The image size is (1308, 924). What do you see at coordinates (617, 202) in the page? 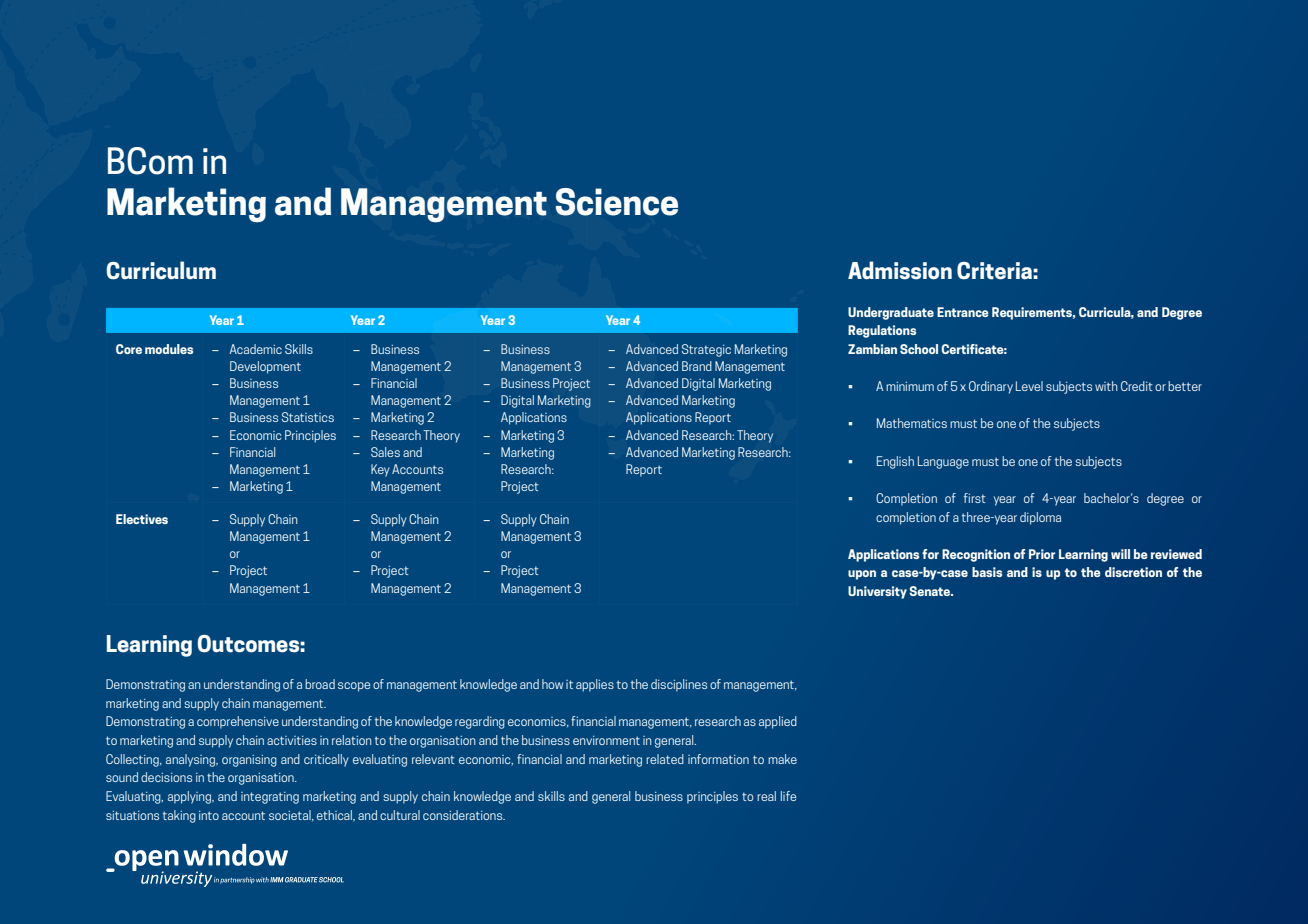
I see `Science` at bounding box center [617, 202].
